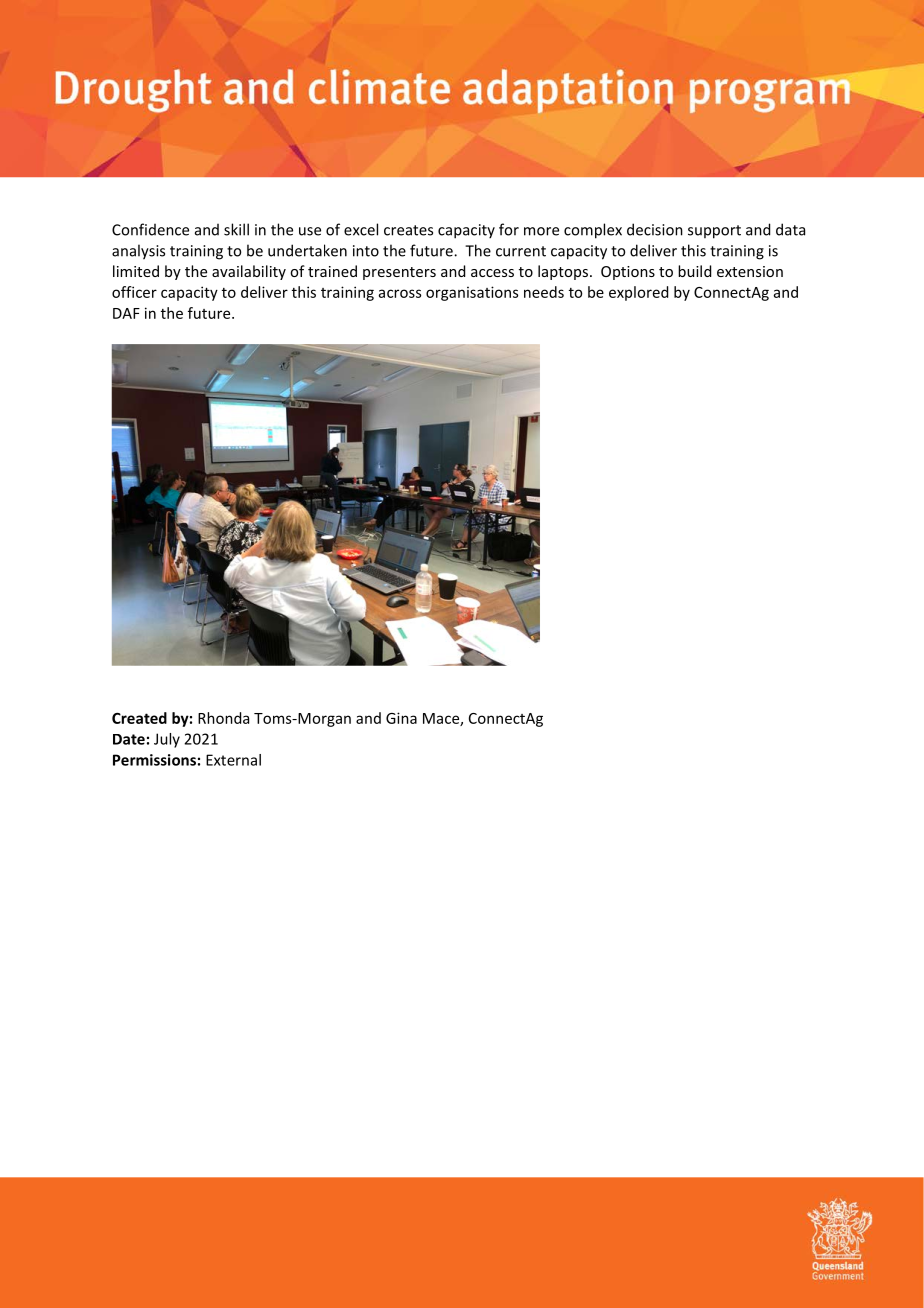 Image resolution: width=924 pixels, height=1308 pixels. I want to click on Gina, so click(401, 718).
